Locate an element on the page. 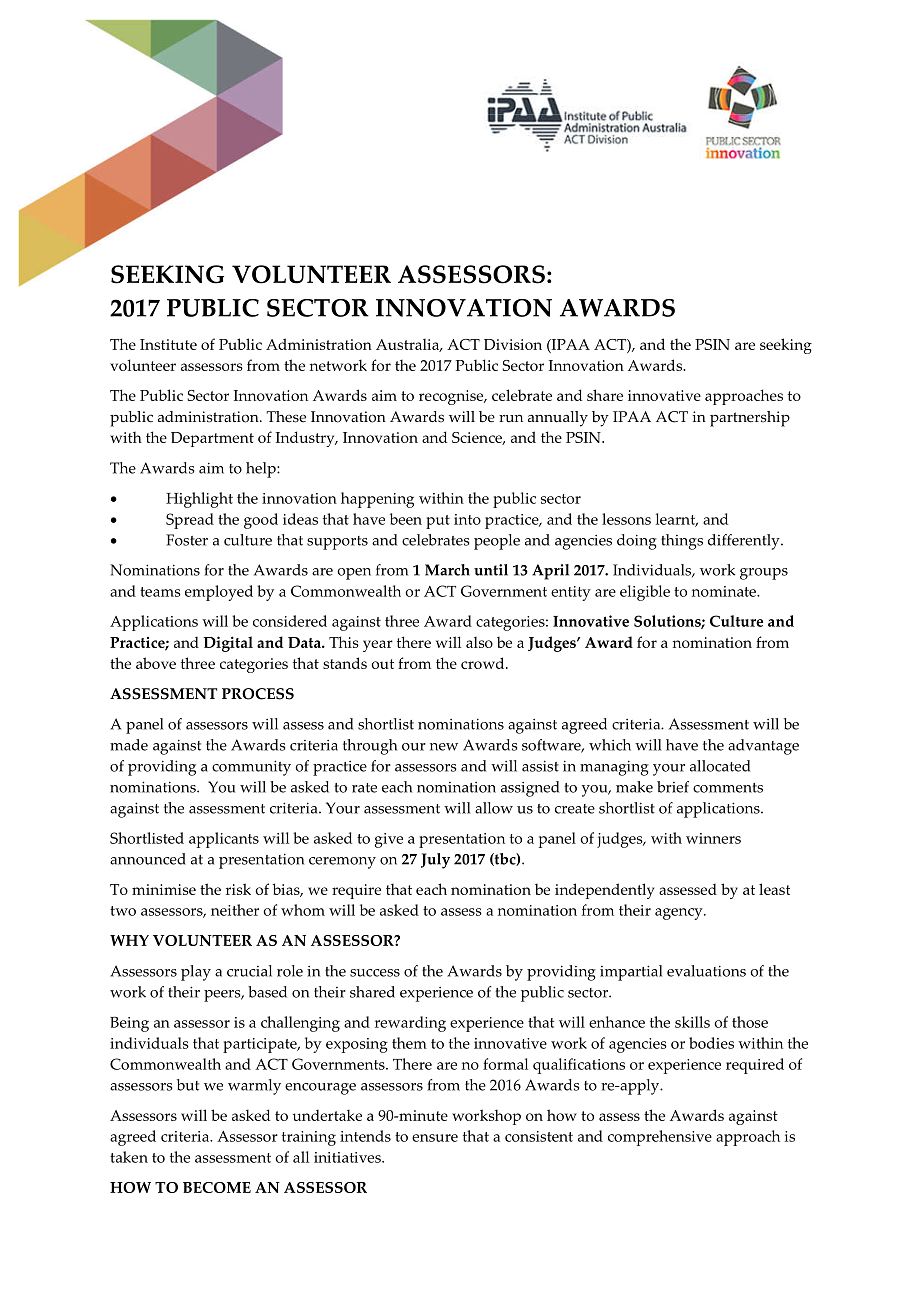  partnership is located at coordinates (750, 419).
